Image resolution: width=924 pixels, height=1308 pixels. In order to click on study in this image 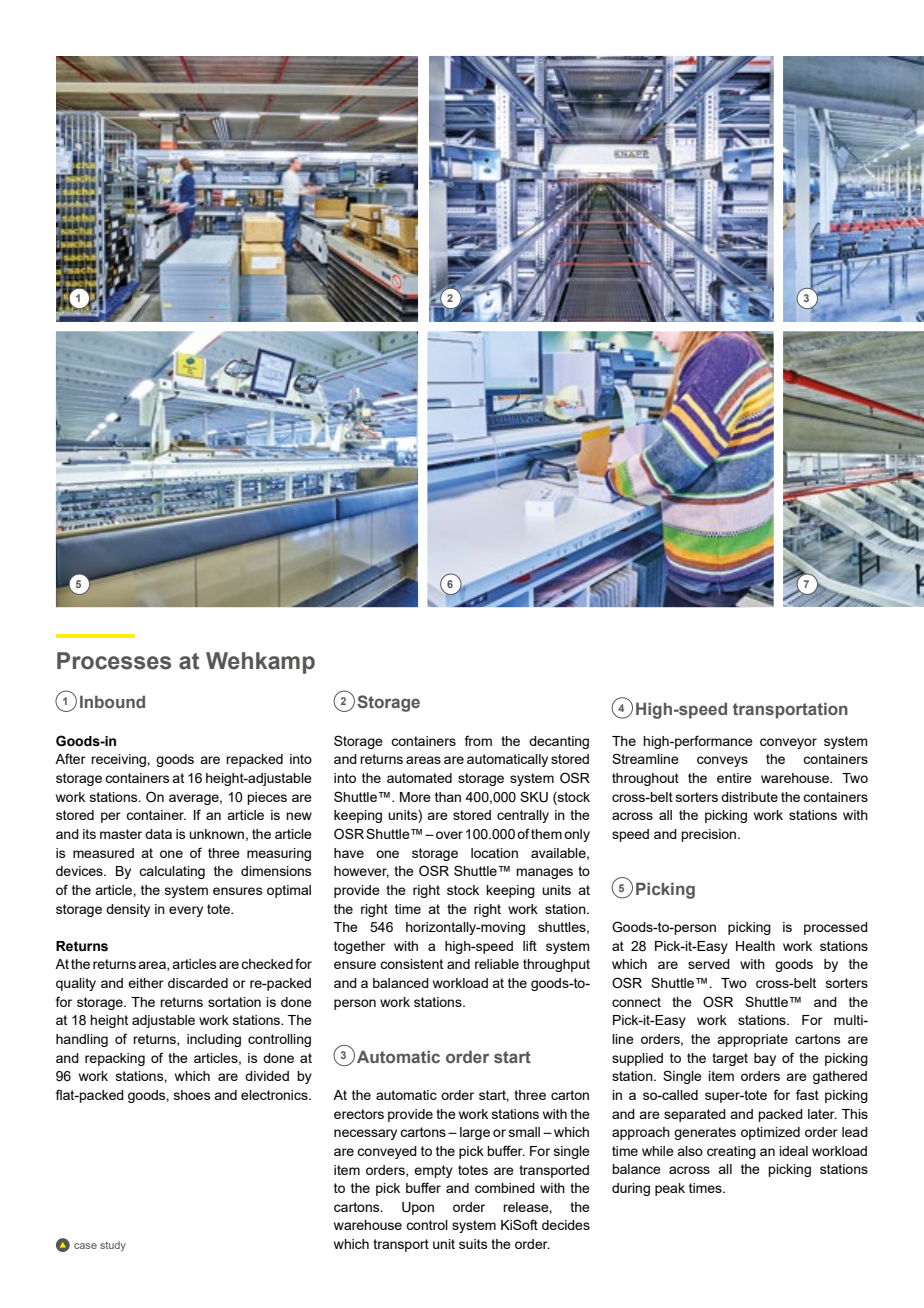, I will do `click(113, 1246)`.
